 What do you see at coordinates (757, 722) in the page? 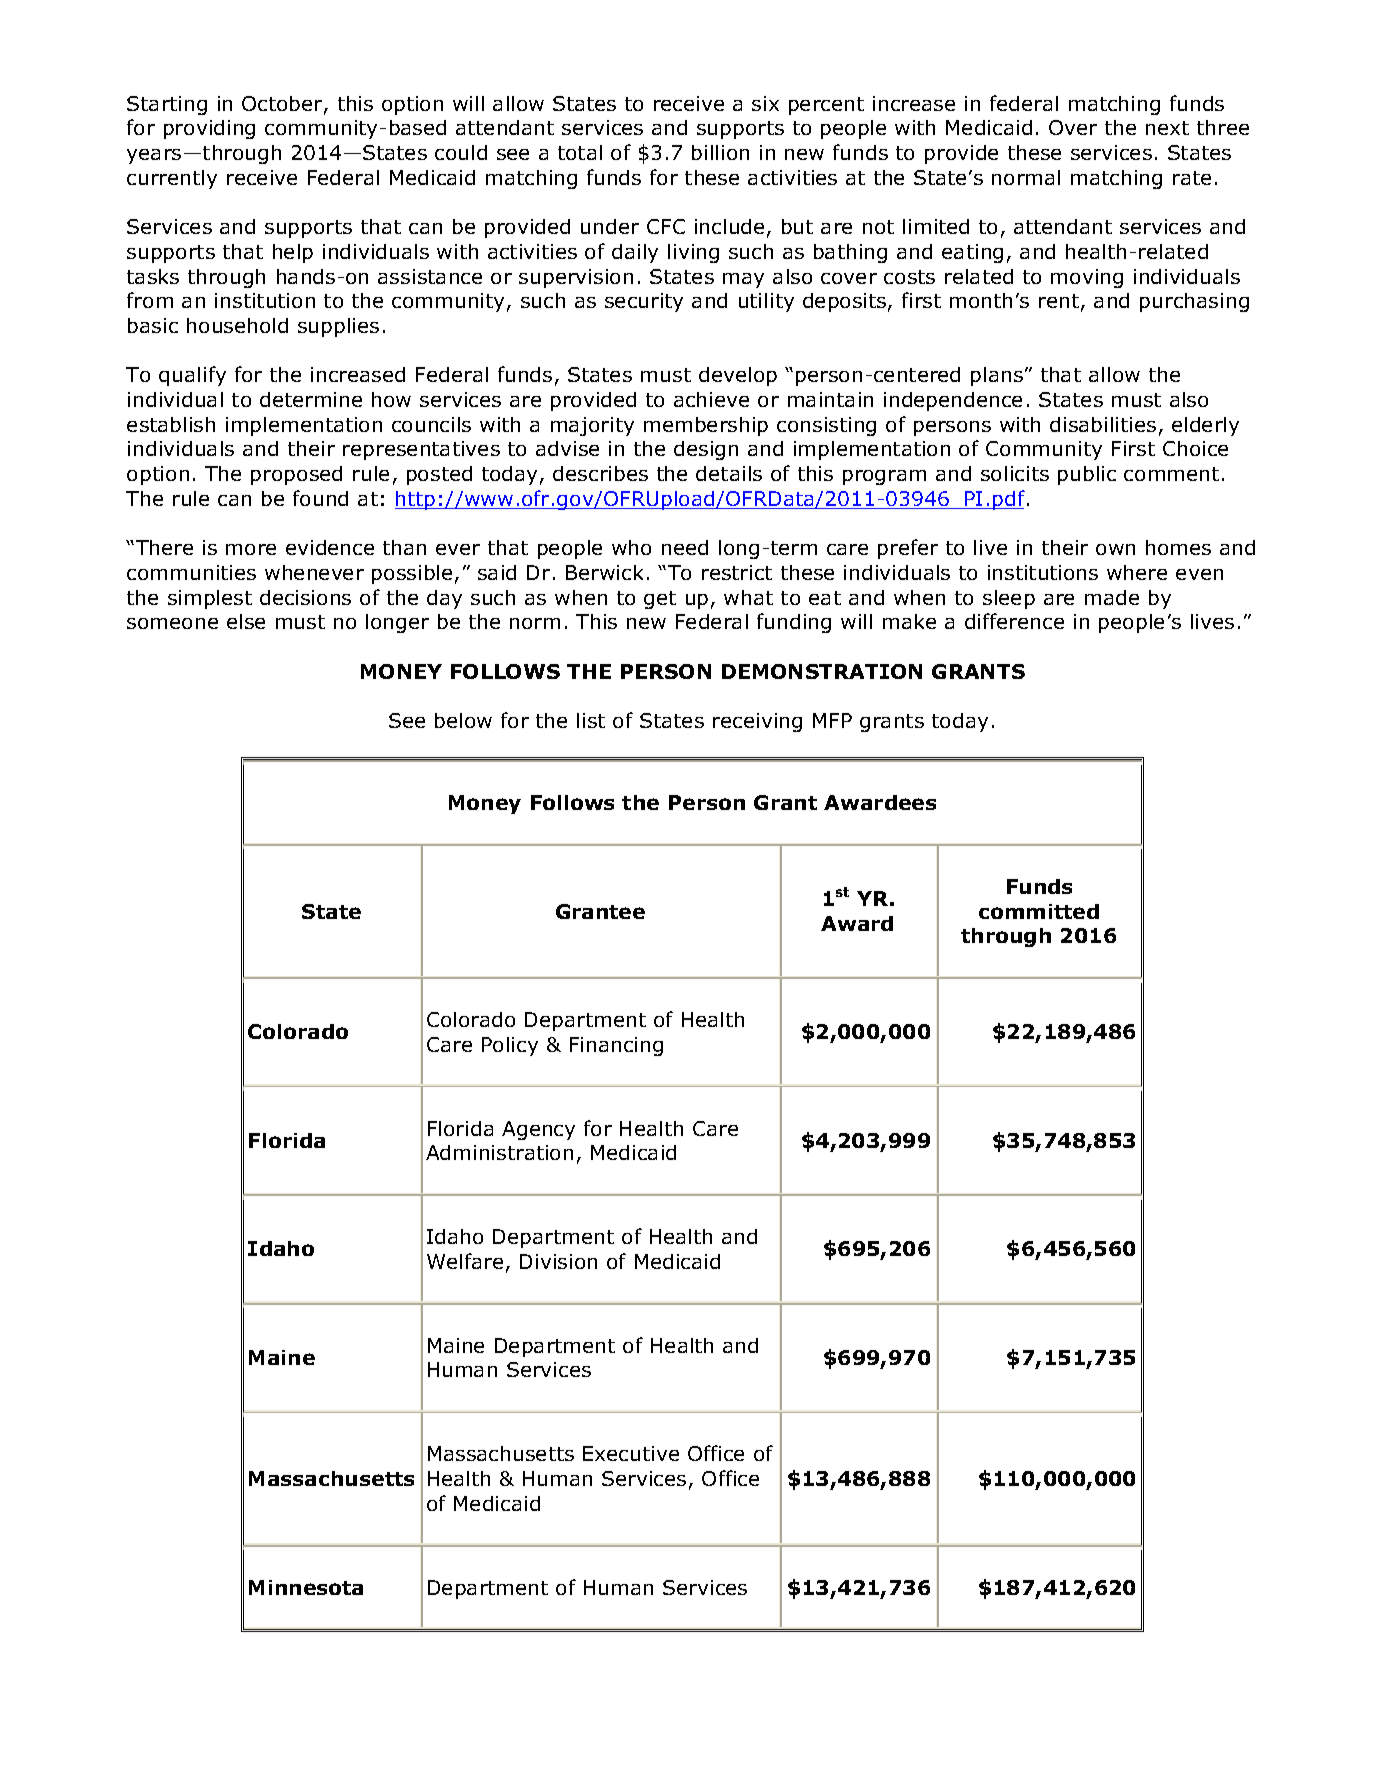
I see `receiving` at bounding box center [757, 722].
